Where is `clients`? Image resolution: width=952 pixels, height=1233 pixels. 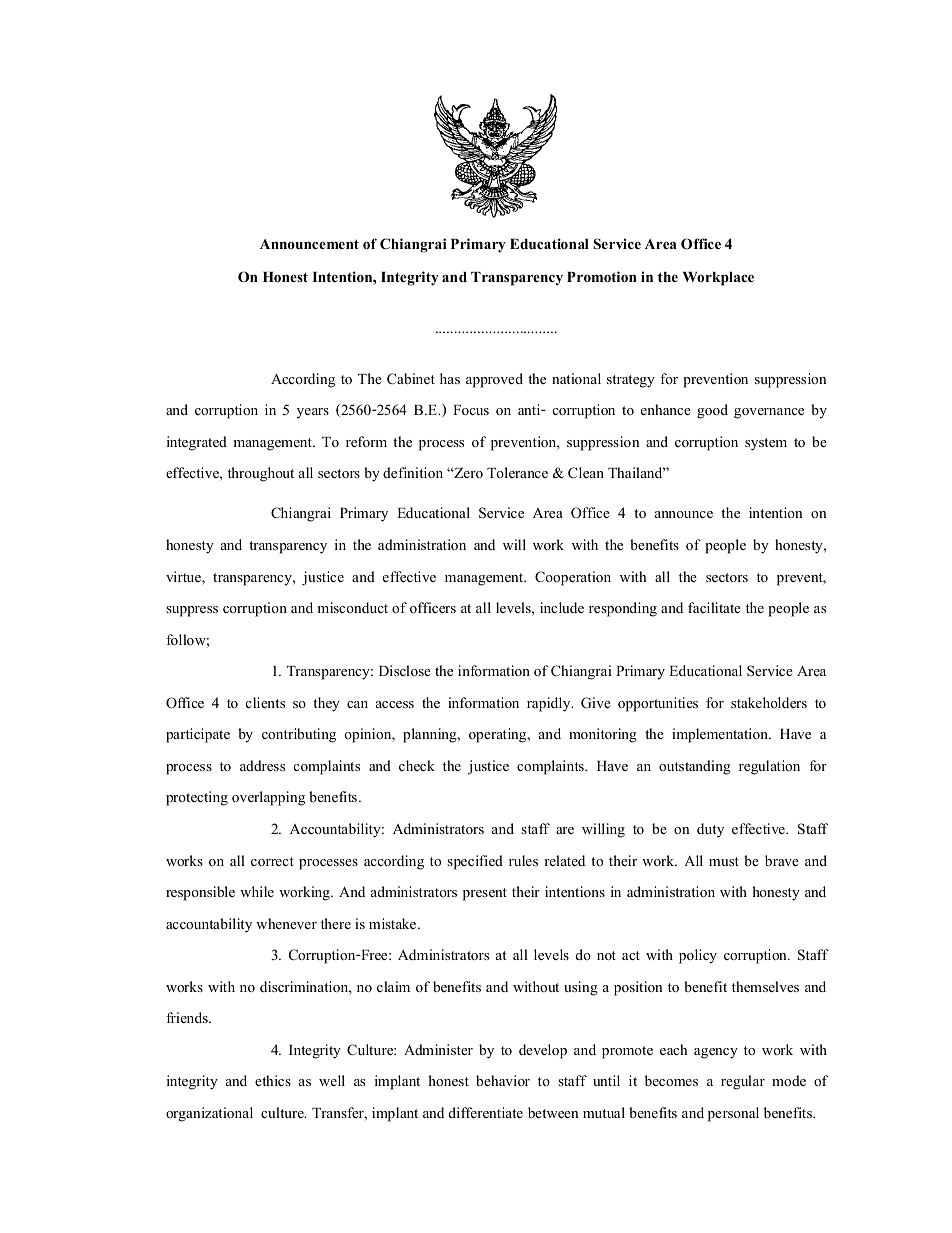
clients is located at coordinates (265, 702).
